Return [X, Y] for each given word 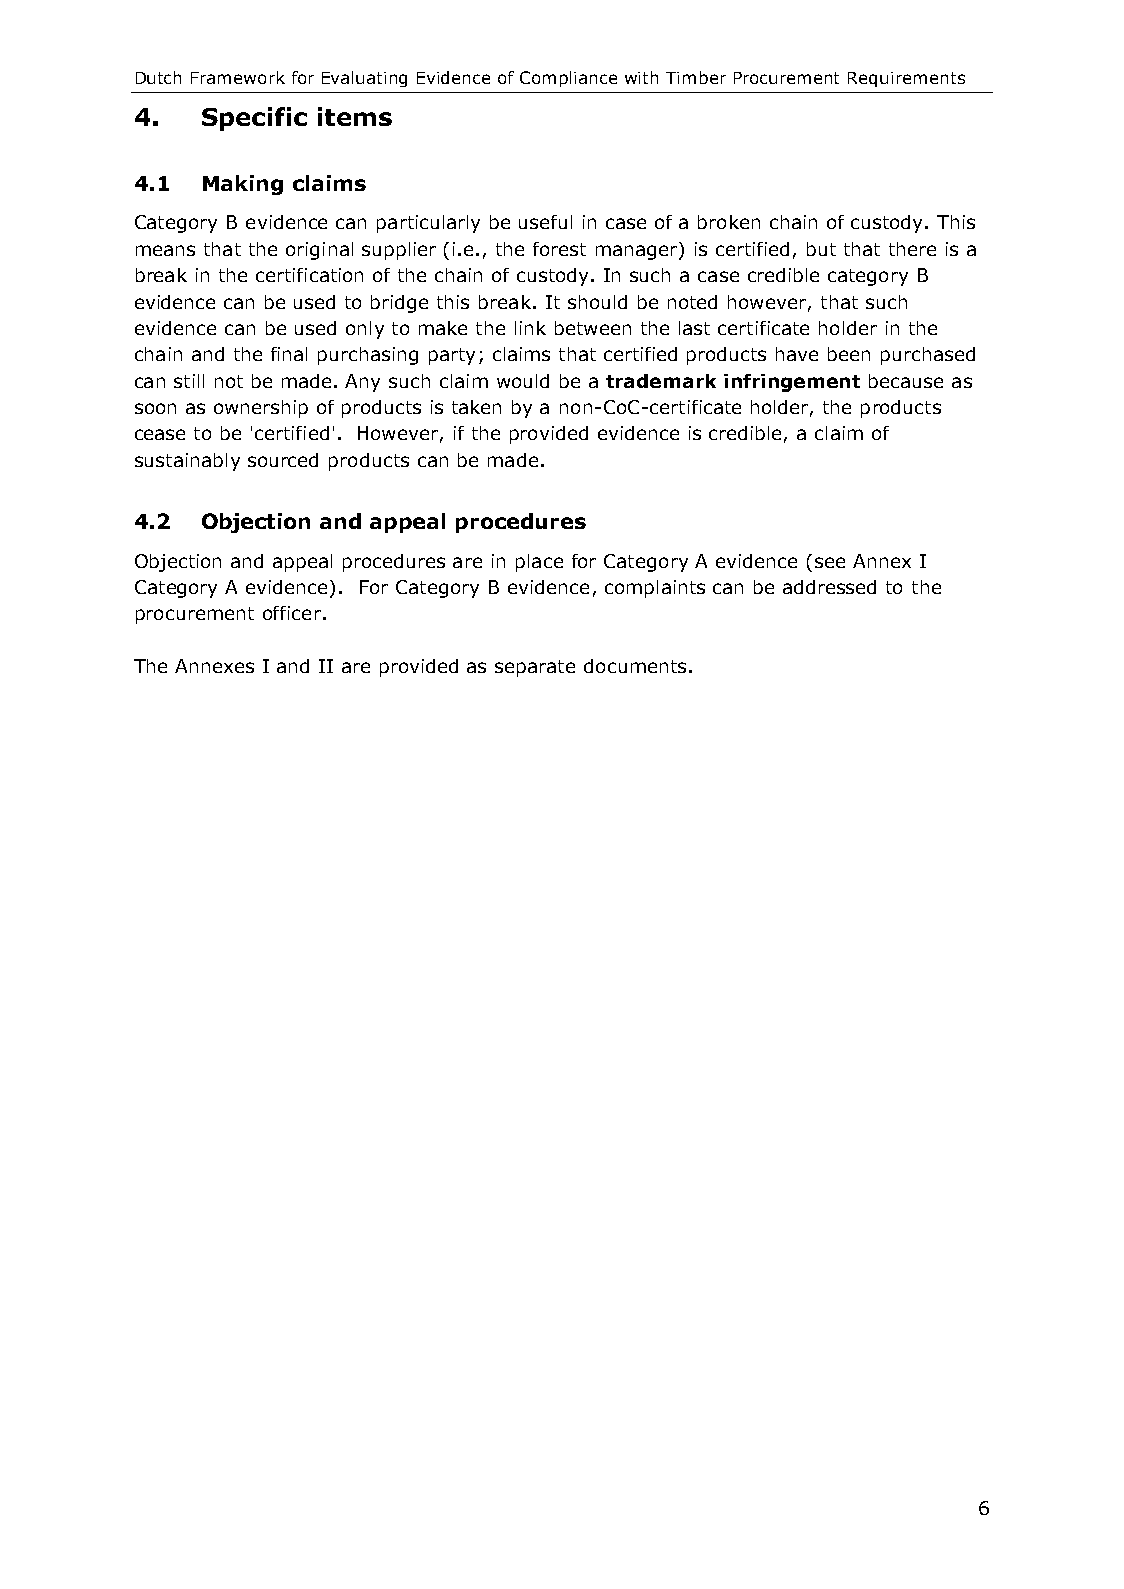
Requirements [906, 79]
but [821, 249]
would [523, 381]
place [539, 563]
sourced [283, 460]
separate [535, 668]
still [189, 381]
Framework [238, 77]
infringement [792, 383]
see [830, 562]
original [319, 251]
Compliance [568, 79]
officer [292, 613]
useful [545, 222]
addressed [829, 587]
